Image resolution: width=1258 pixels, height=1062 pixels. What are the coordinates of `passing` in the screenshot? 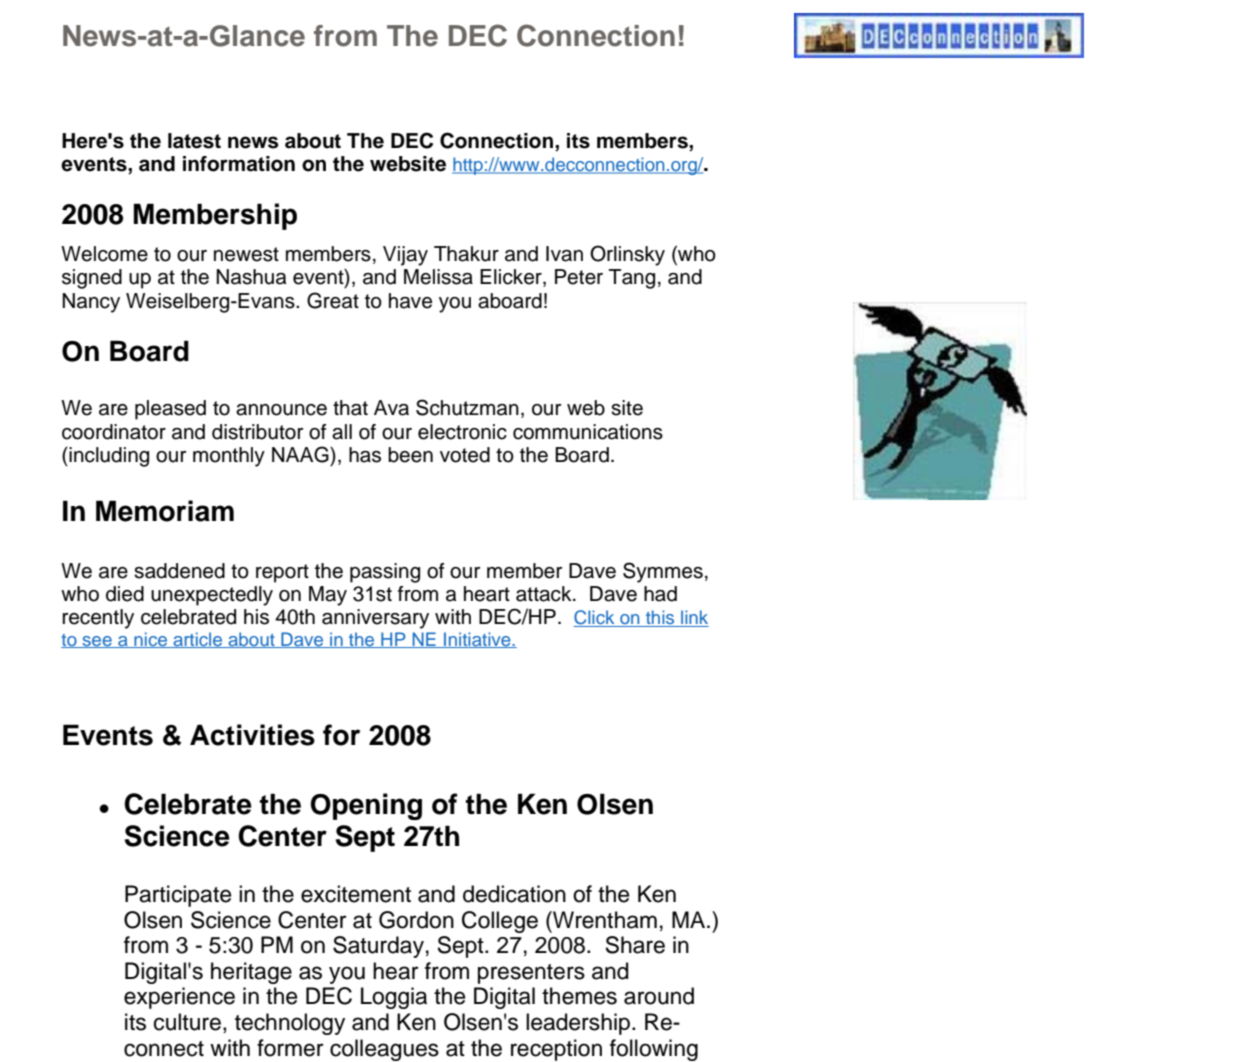 It's located at (385, 573).
